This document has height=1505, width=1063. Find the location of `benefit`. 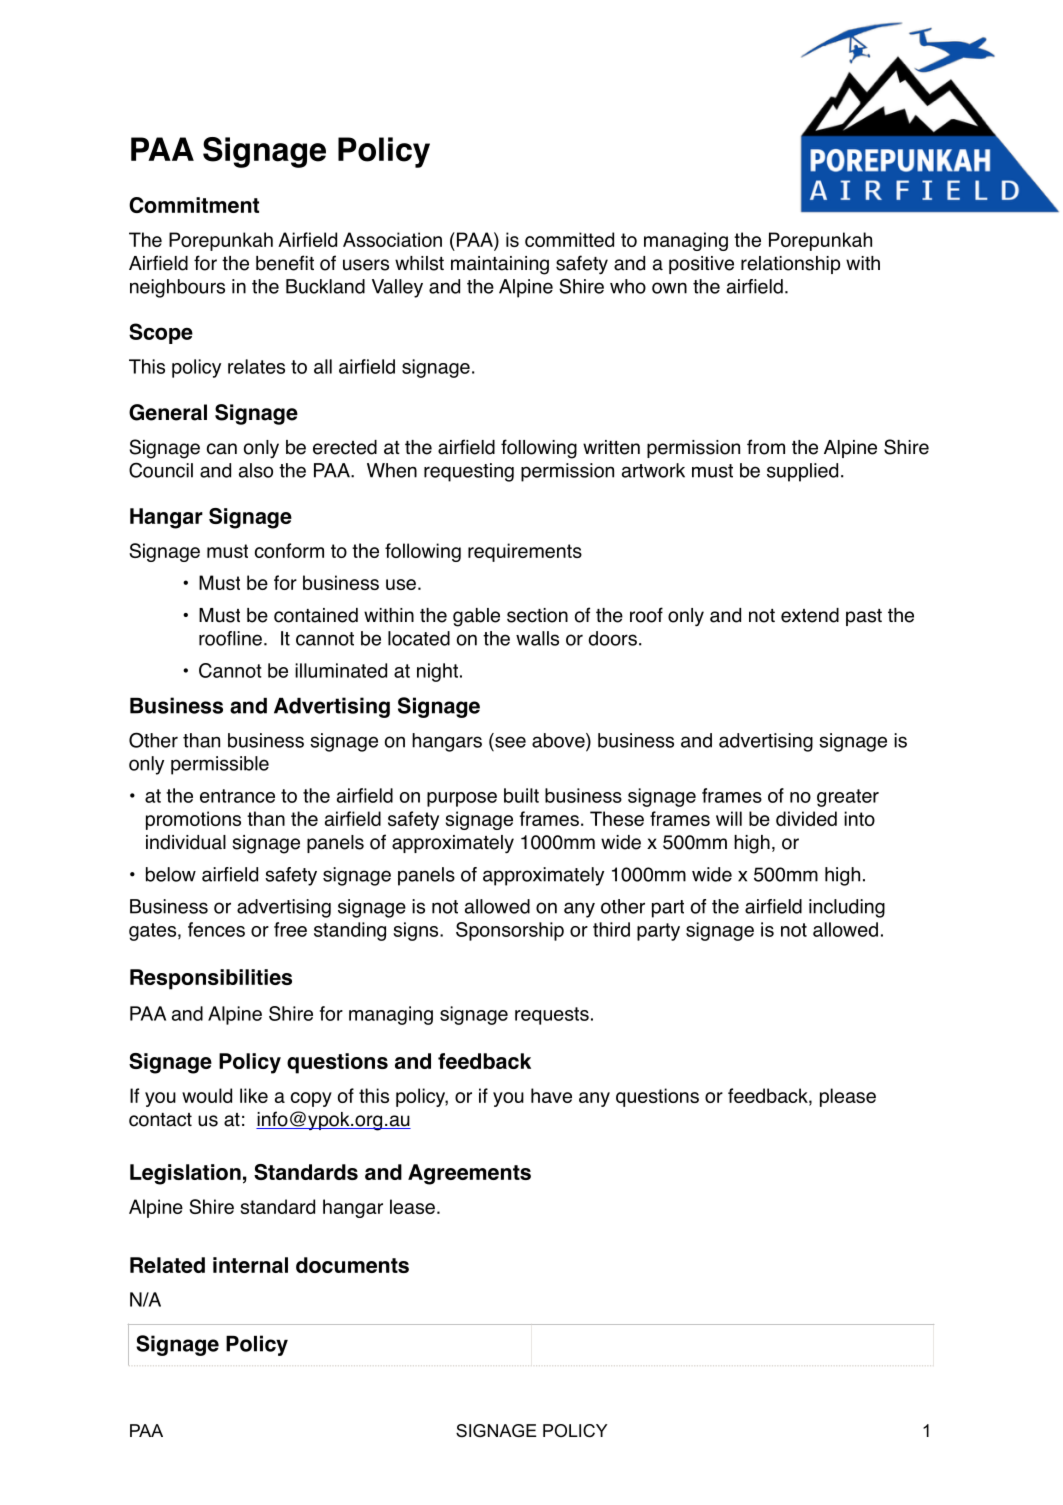

benefit is located at coordinates (285, 263).
